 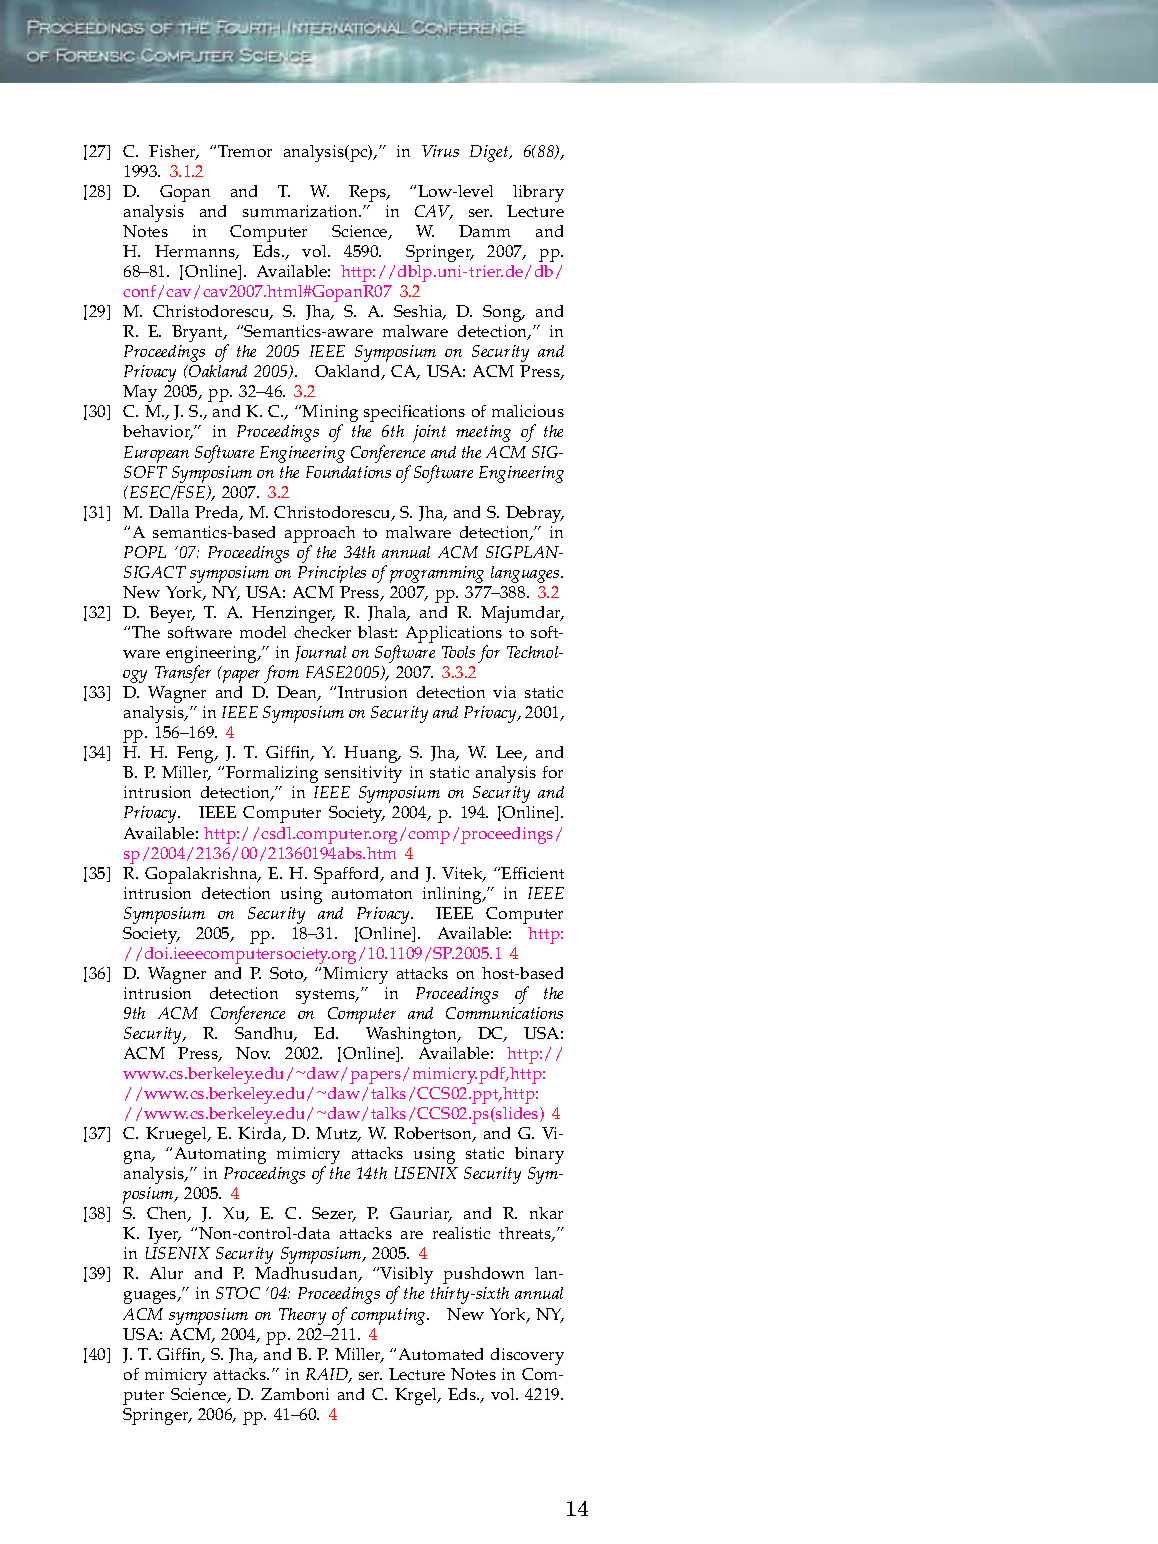 I want to click on systems, so click(x=327, y=996).
